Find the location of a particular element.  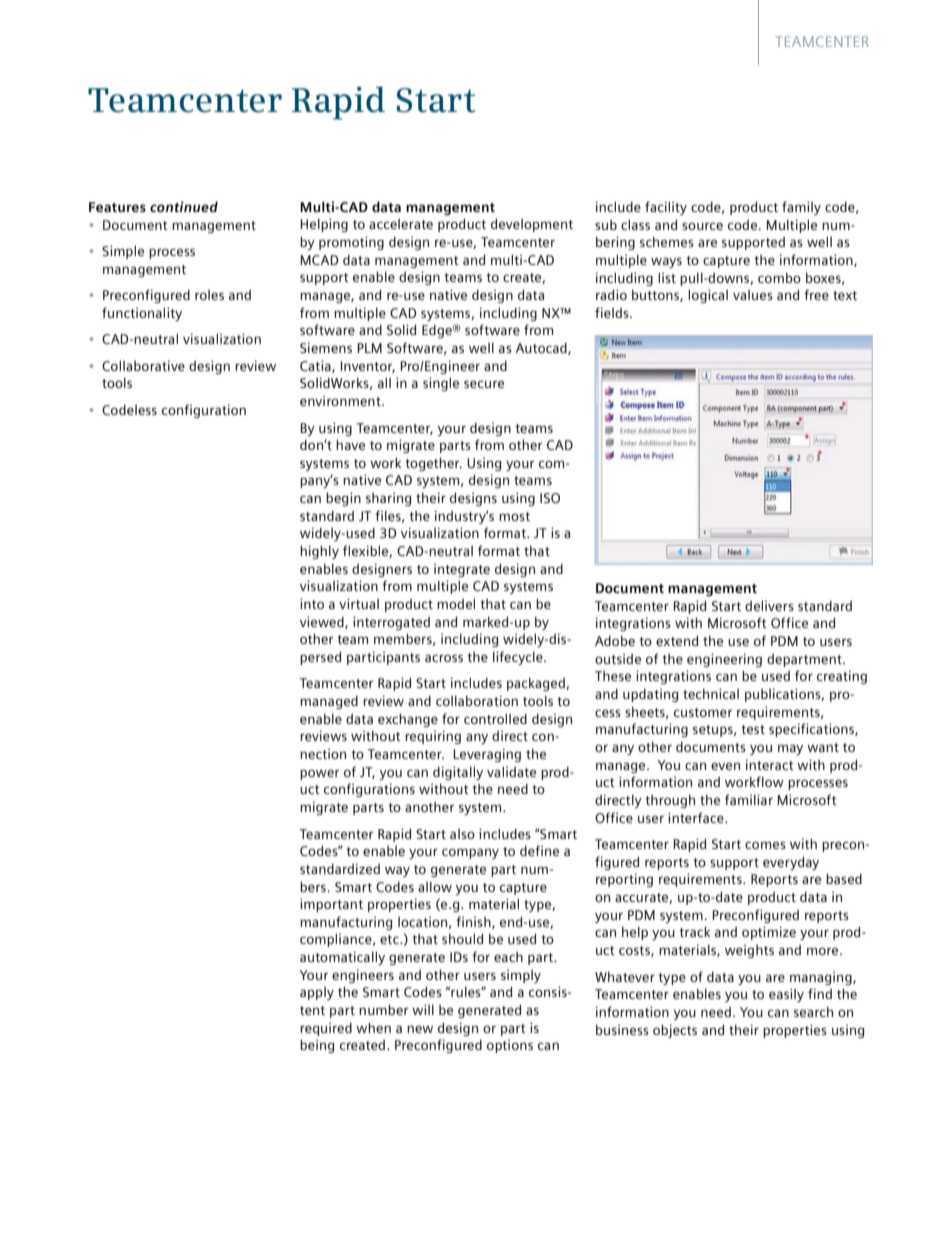

easily is located at coordinates (786, 995).
